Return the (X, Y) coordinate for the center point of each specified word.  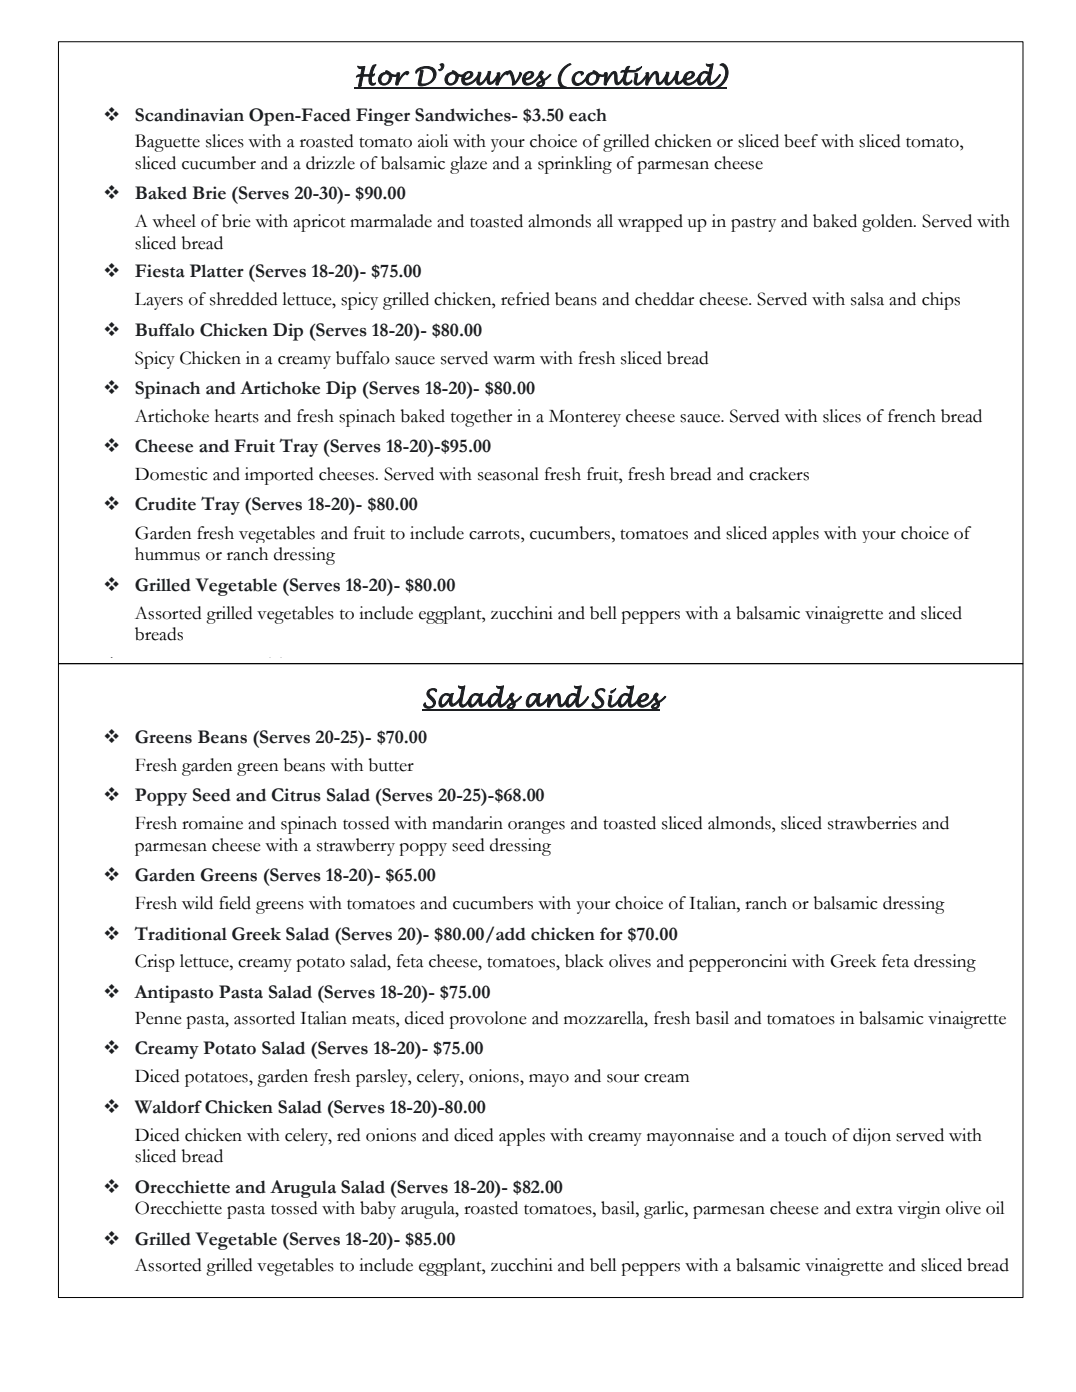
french (912, 416)
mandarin (467, 823)
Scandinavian (189, 115)
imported (279, 476)
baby (378, 1210)
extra (874, 1209)
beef (801, 141)
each (588, 115)
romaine (212, 823)
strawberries (872, 823)
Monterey (585, 418)
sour (623, 1078)
